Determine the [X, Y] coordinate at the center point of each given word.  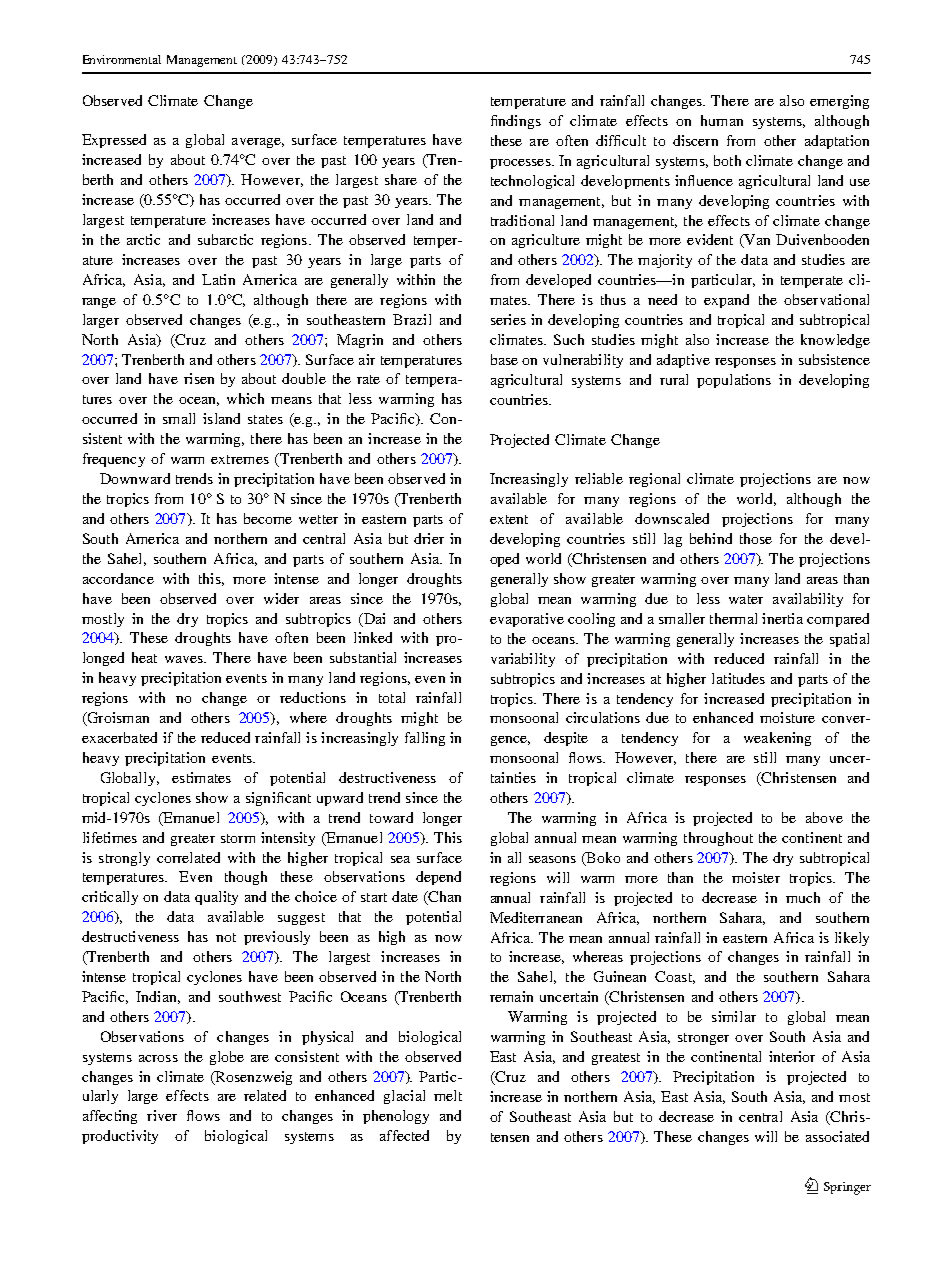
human [722, 120]
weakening [777, 739]
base [504, 359]
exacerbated [119, 737]
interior [792, 1056]
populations [734, 381]
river [162, 1115]
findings [516, 122]
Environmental [122, 59]
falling [425, 739]
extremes [240, 459]
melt [448, 1095]
